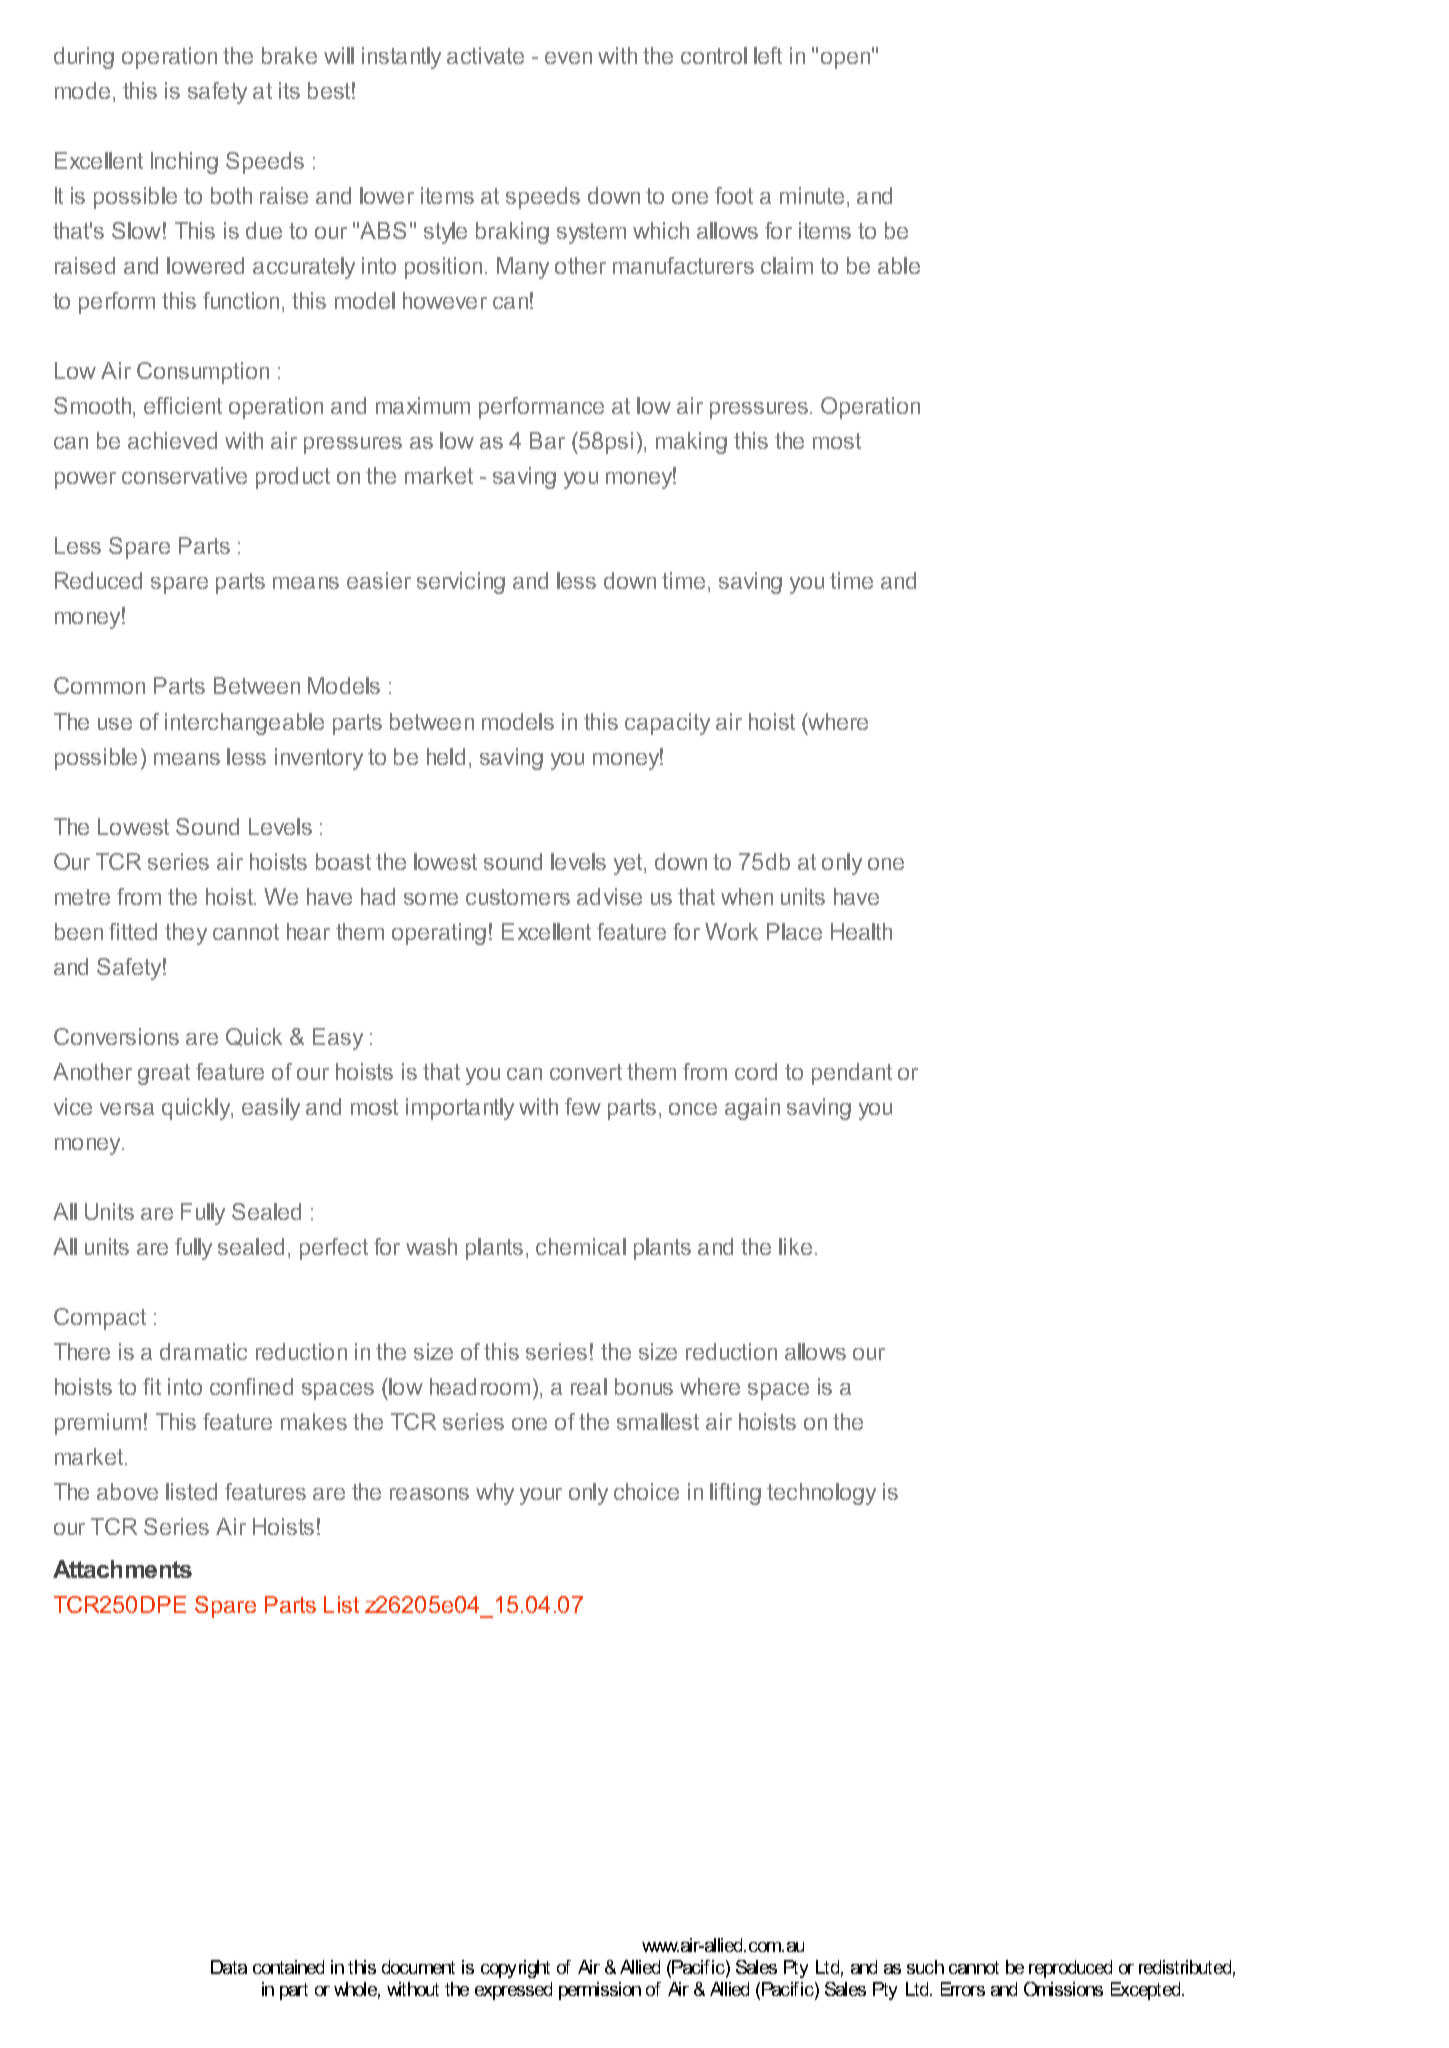 The height and width of the image is (2048, 1449). What do you see at coordinates (98, 580) in the image?
I see `Reduced` at bounding box center [98, 580].
